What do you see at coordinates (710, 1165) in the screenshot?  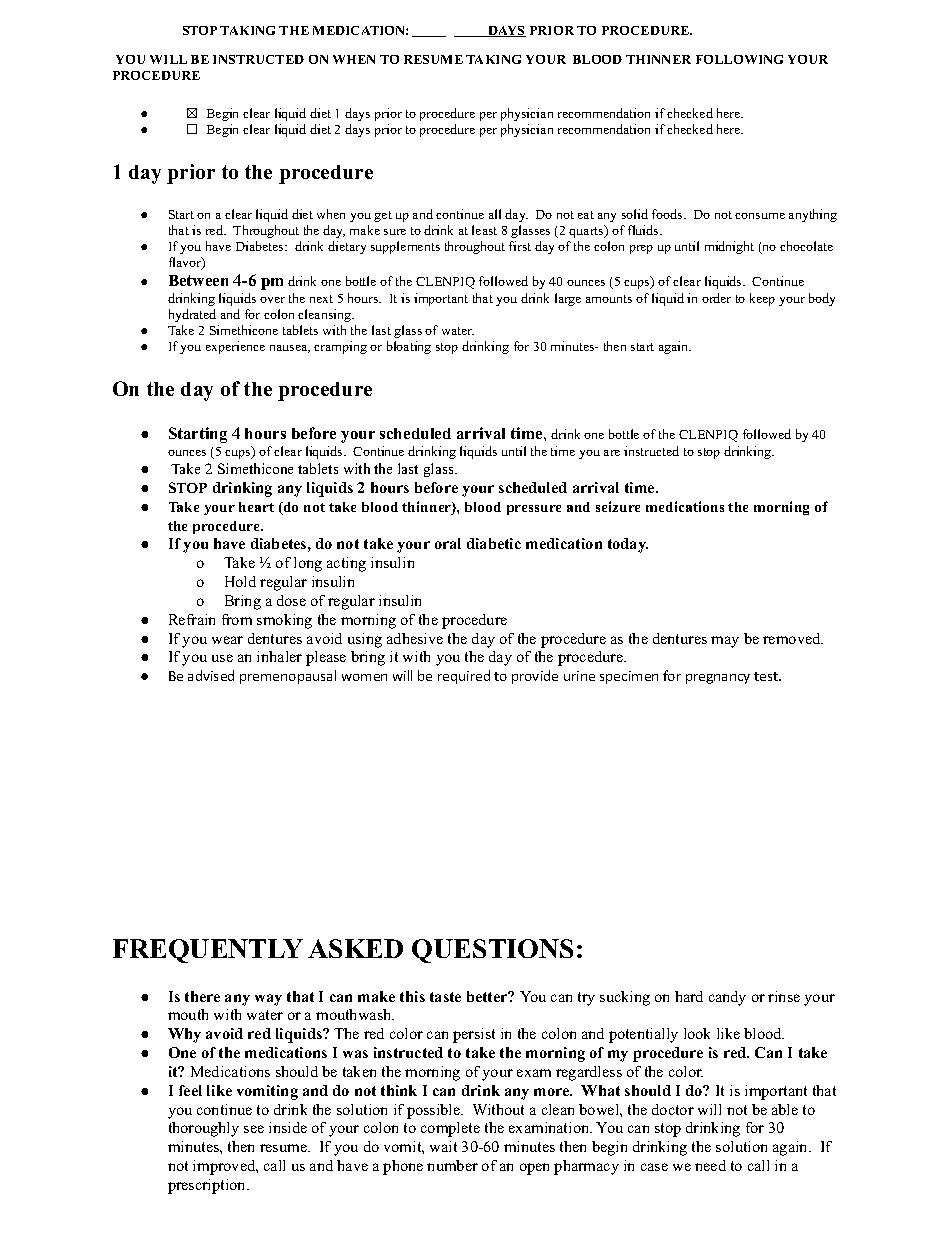 I see `need` at bounding box center [710, 1165].
